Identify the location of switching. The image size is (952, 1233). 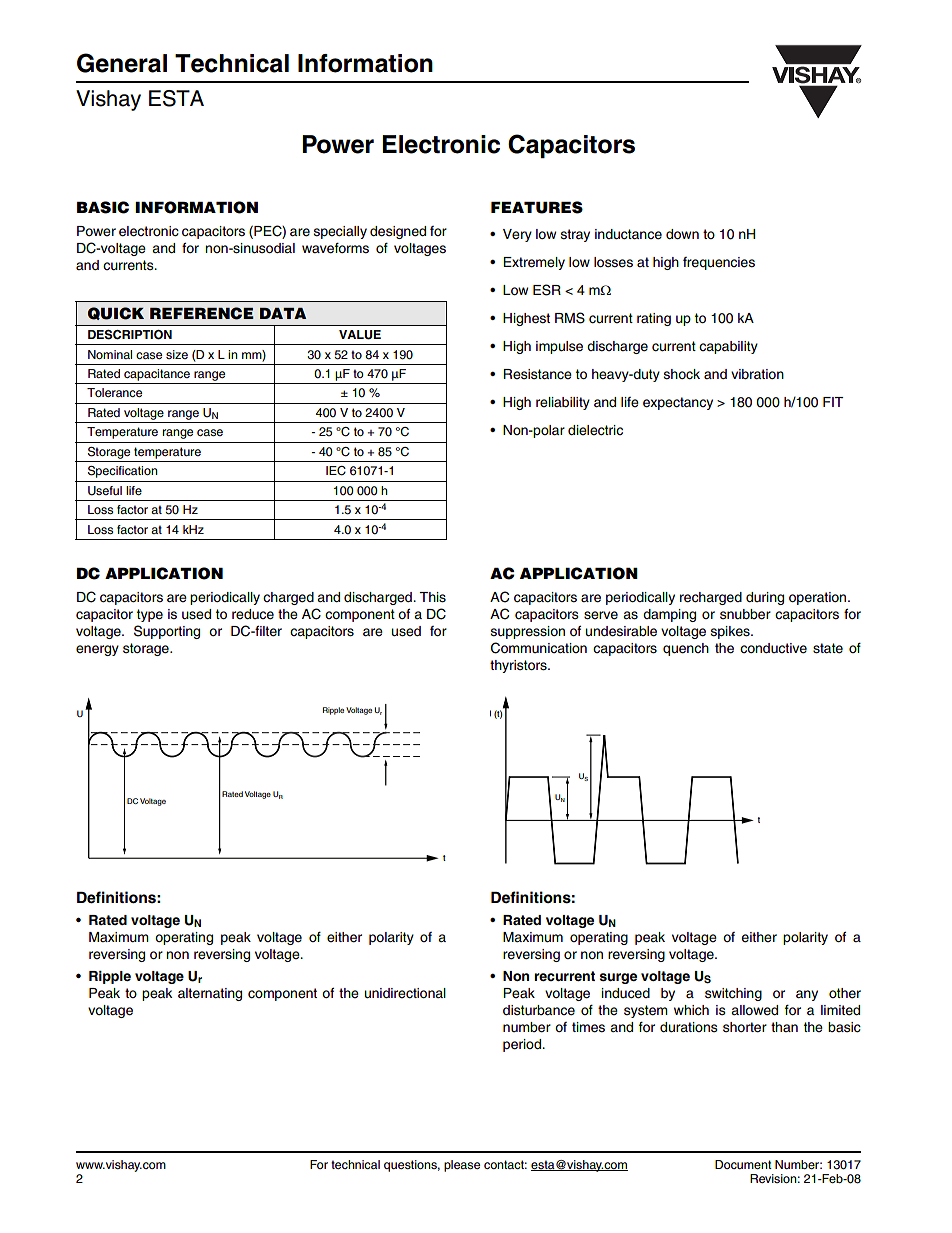
(733, 994).
